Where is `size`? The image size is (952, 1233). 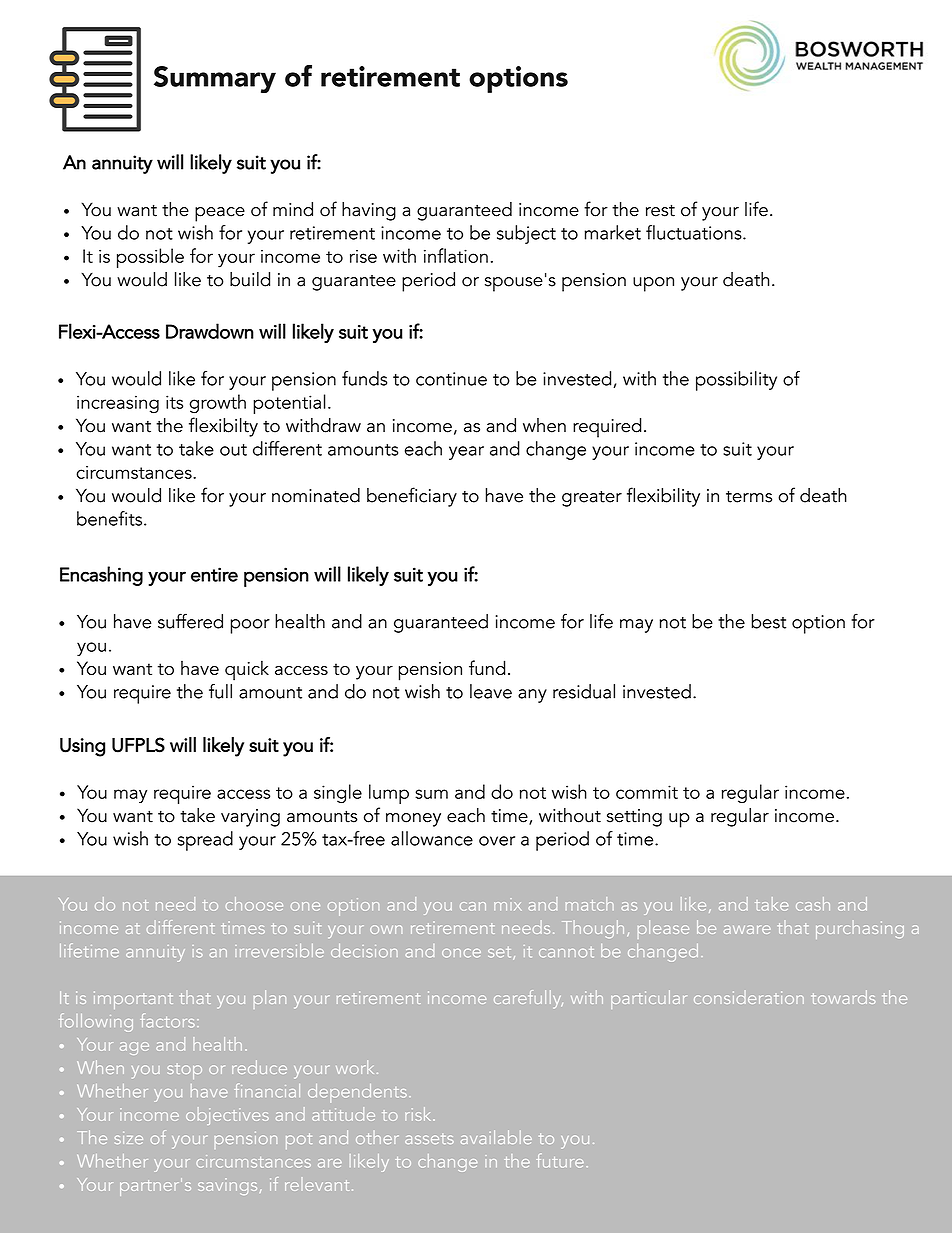
size is located at coordinates (129, 1138).
